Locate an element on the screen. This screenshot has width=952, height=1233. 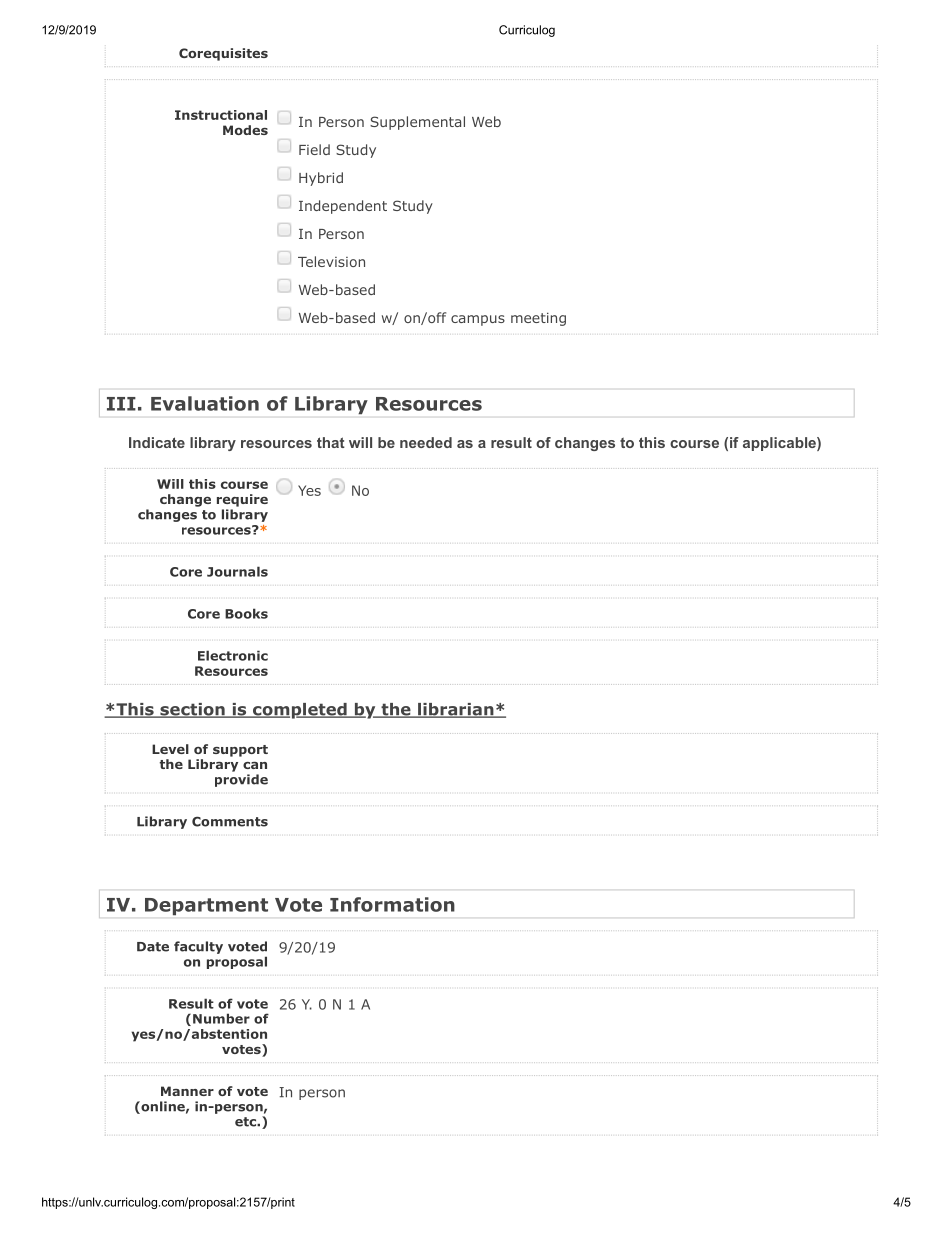
librarian is located at coordinates (455, 710).
